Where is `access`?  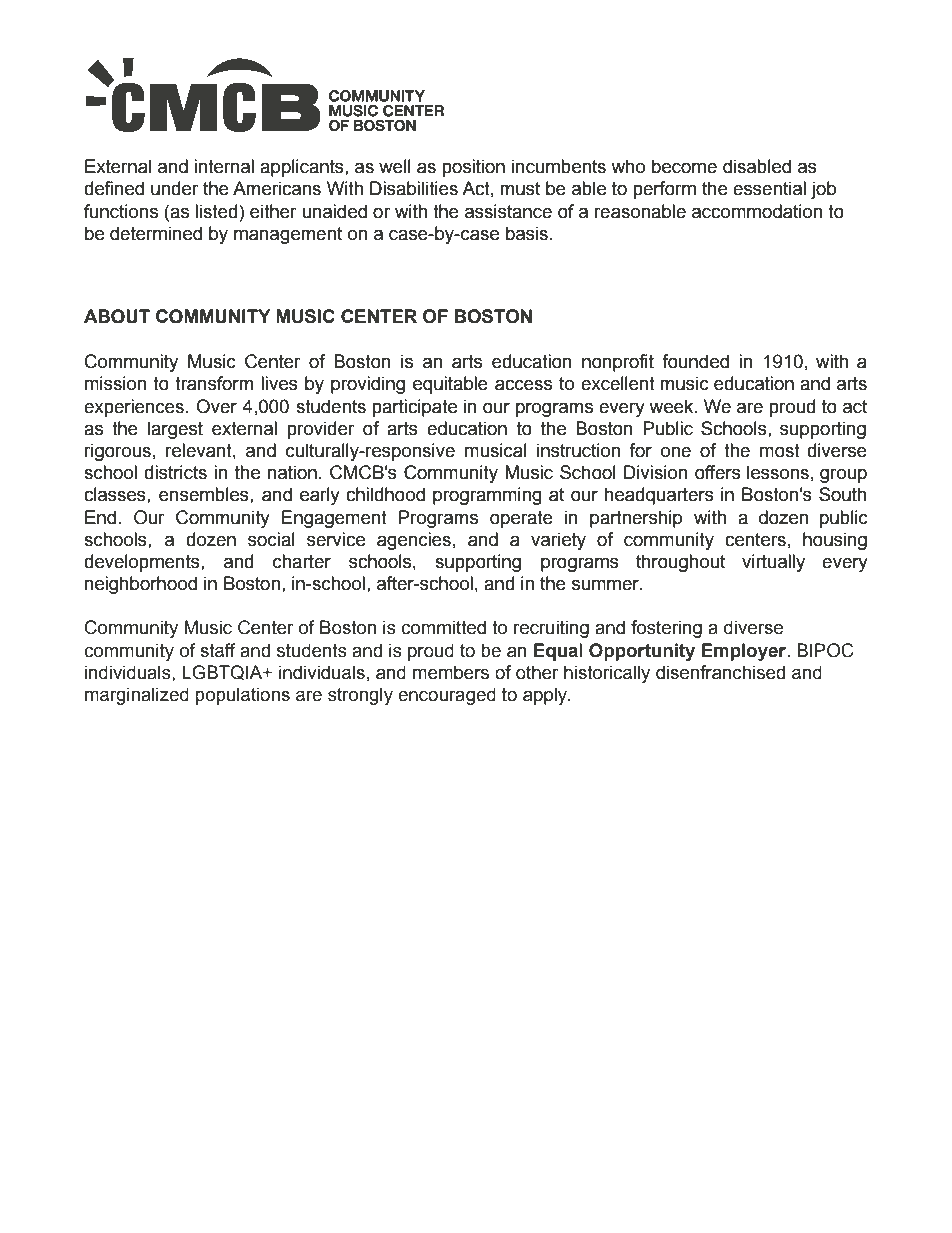
access is located at coordinates (523, 385).
